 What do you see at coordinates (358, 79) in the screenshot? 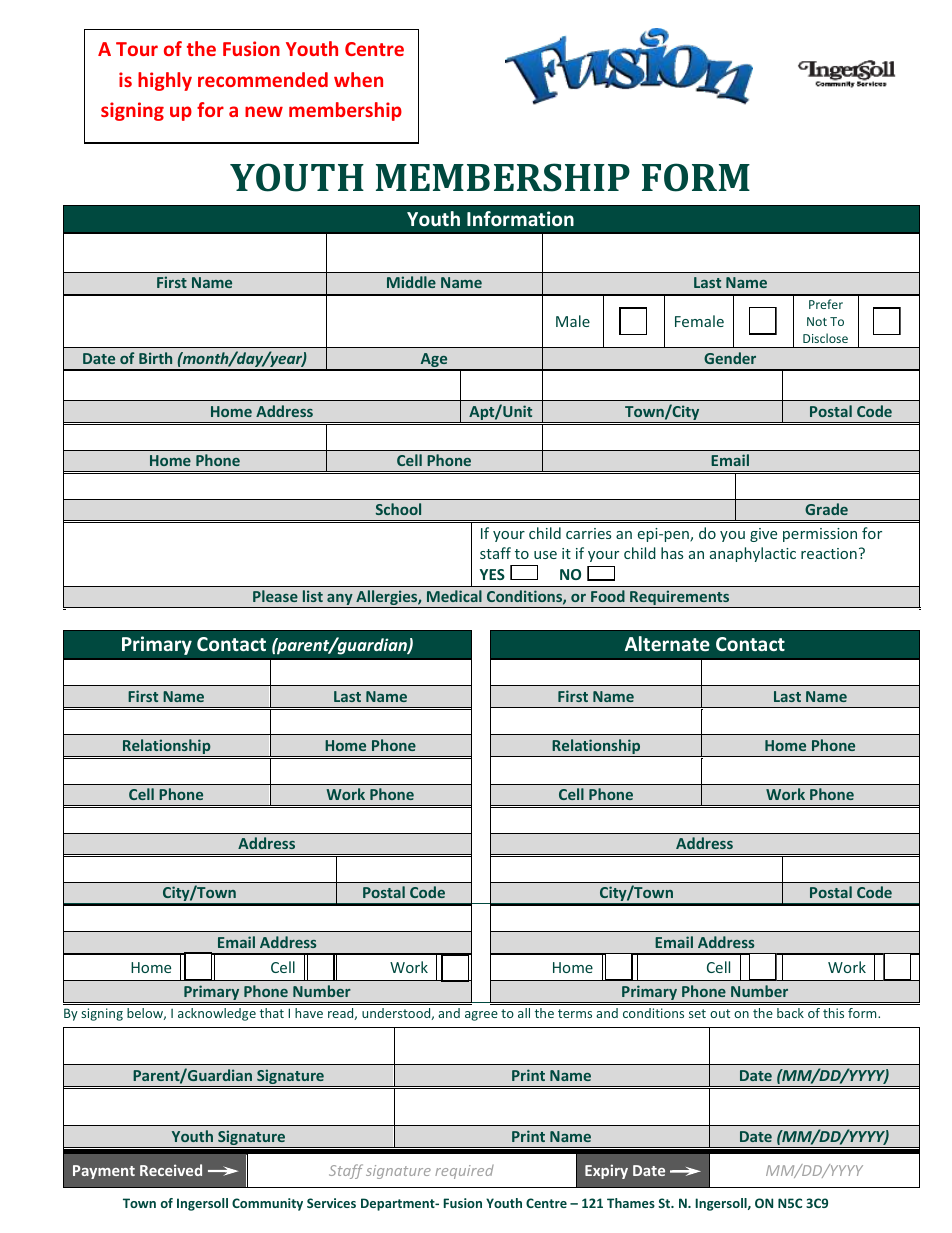
I see `when` at bounding box center [358, 79].
